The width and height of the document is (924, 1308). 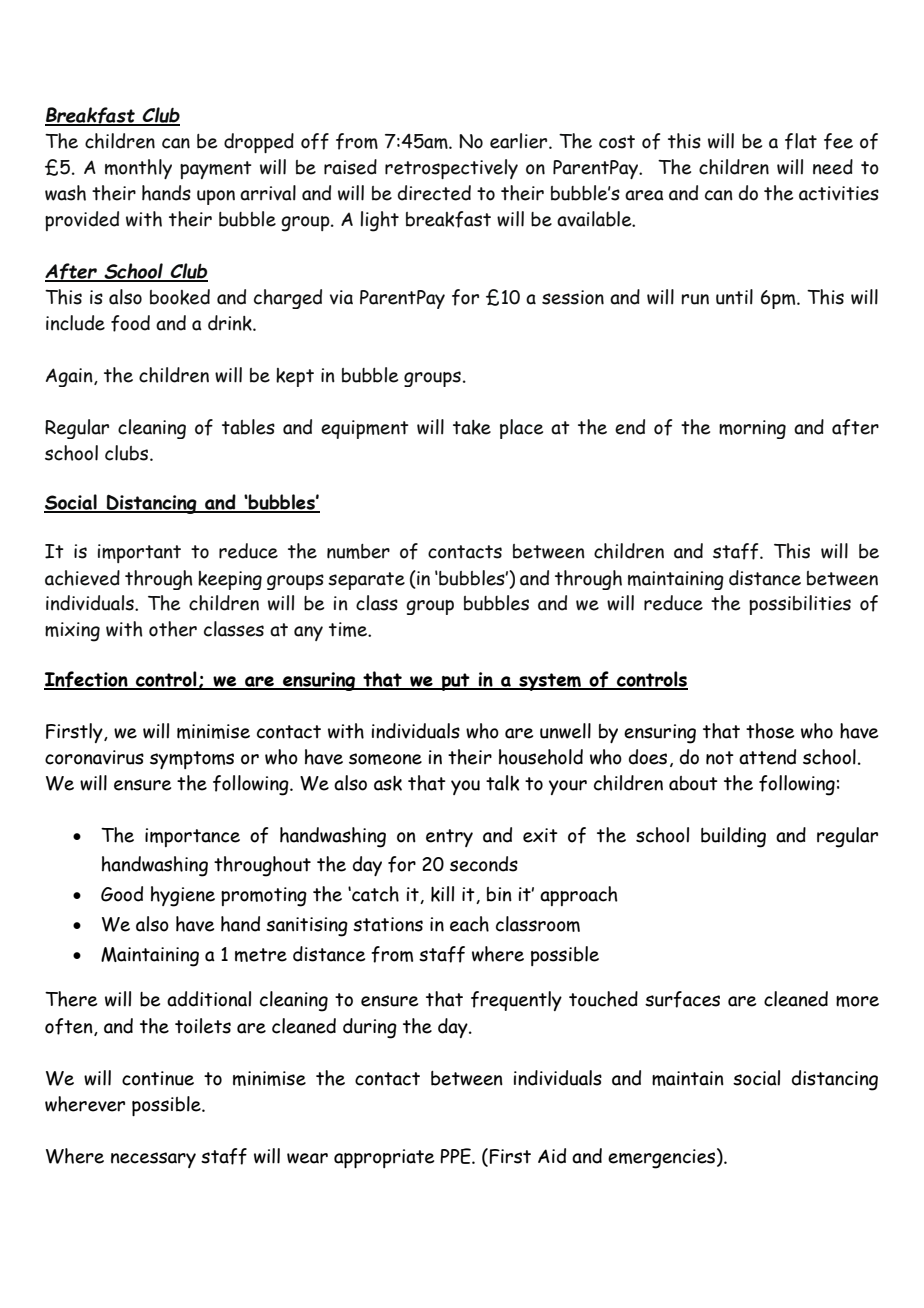 What do you see at coordinates (456, 682) in the document?
I see `put` at bounding box center [456, 682].
